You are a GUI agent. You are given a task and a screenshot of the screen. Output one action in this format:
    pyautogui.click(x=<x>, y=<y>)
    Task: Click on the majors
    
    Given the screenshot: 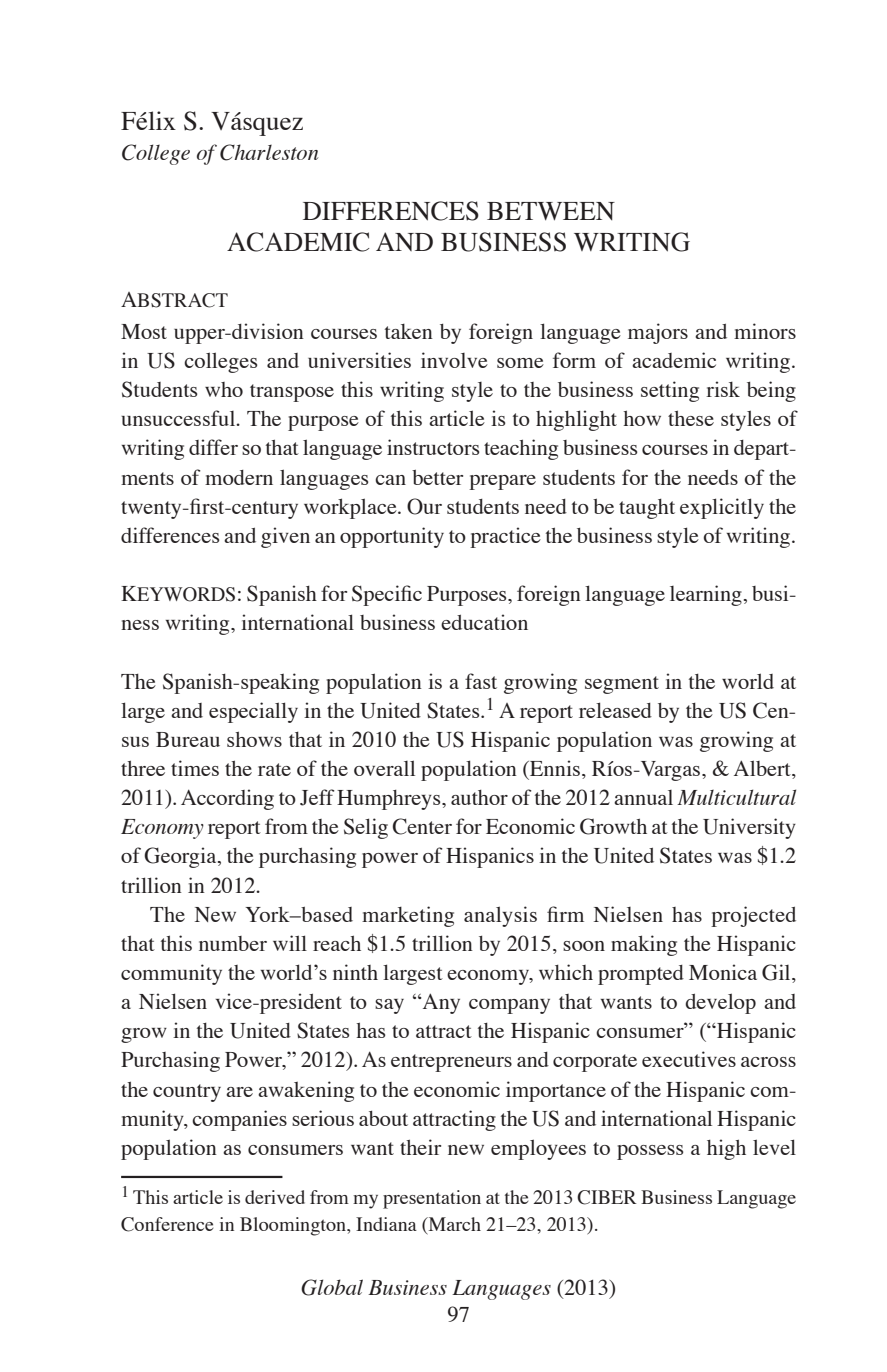 What is the action you would take?
    pyautogui.click(x=658, y=333)
